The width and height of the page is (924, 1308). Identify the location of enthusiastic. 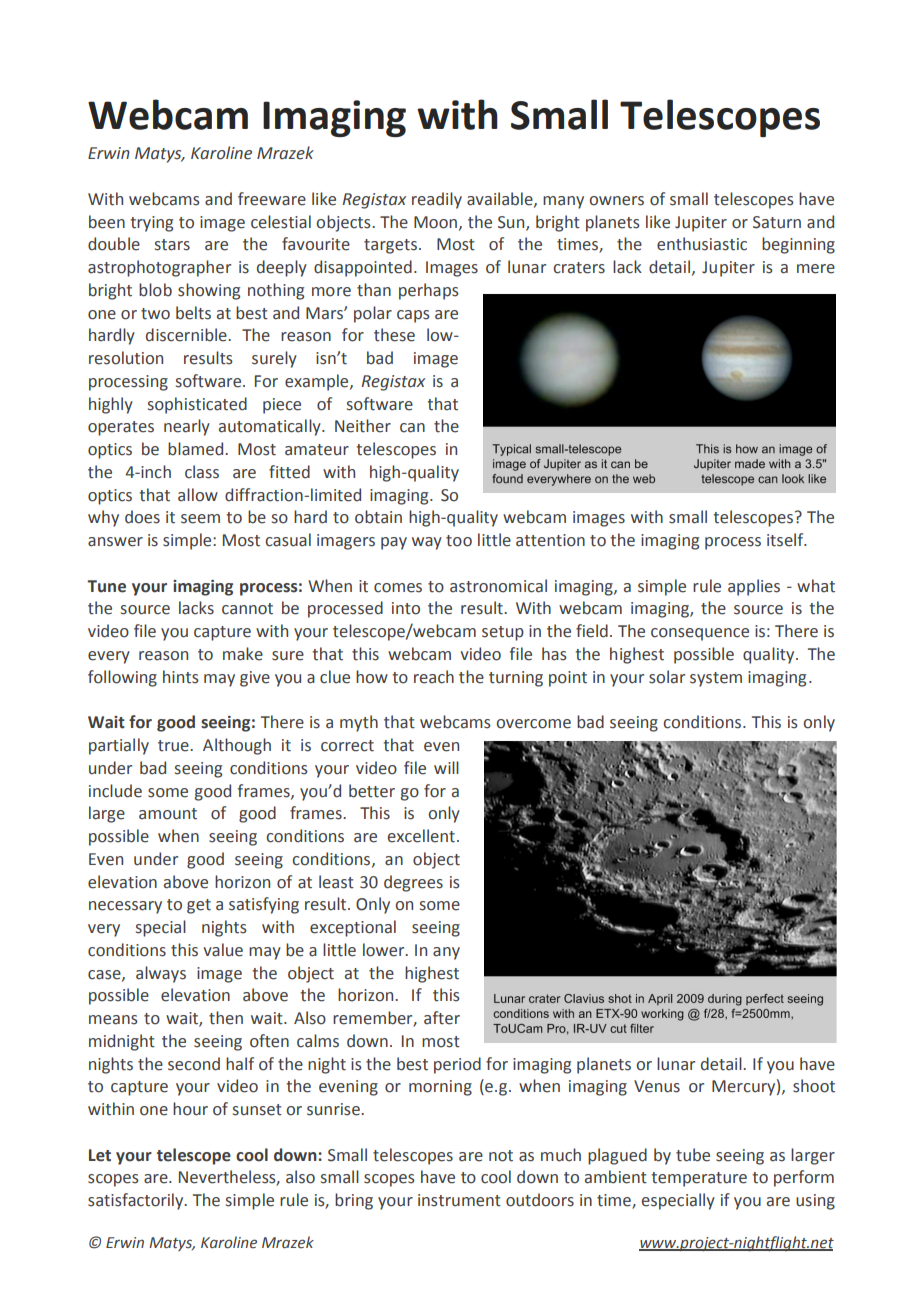
(702, 244).
